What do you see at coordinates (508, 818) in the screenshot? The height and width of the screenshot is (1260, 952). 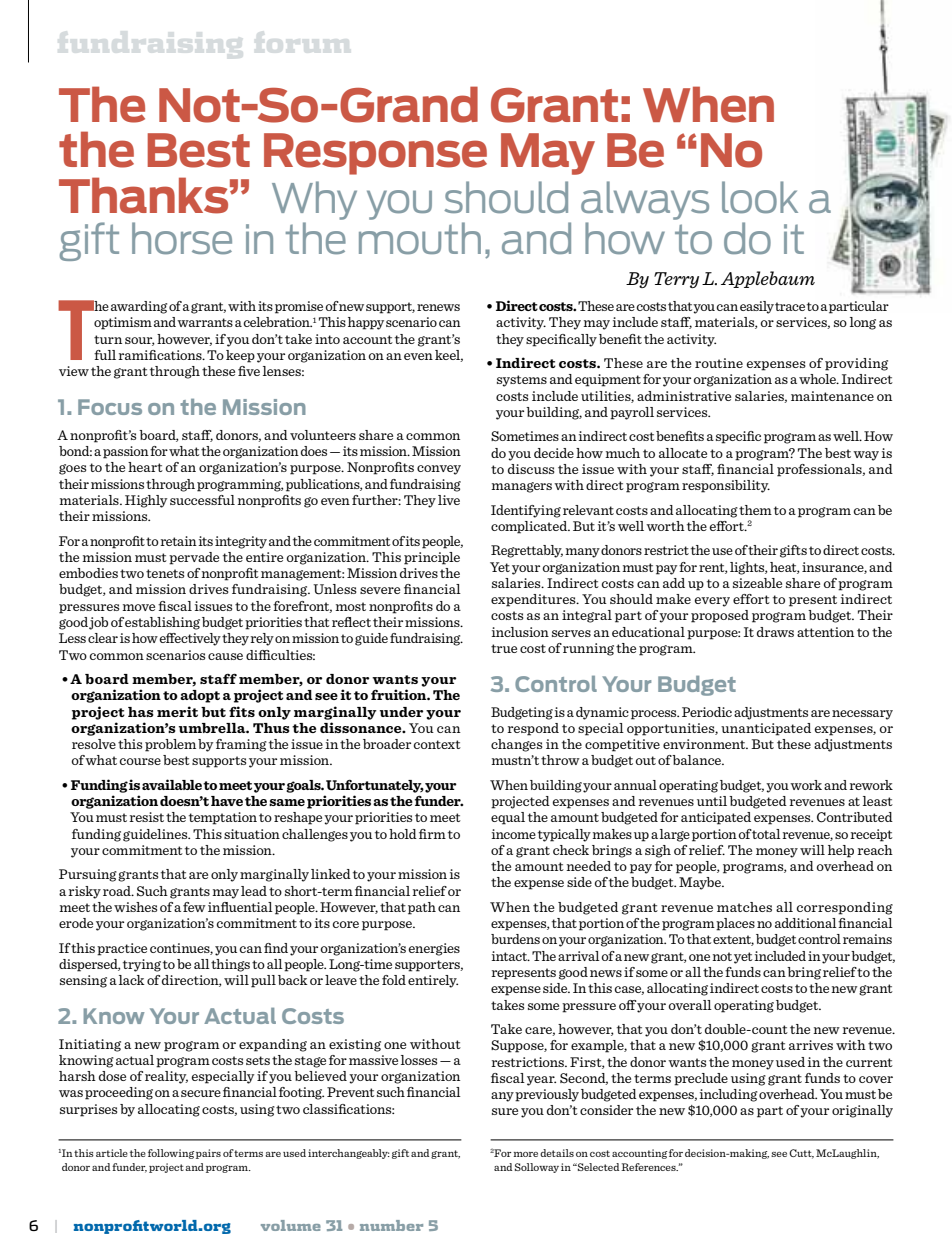 I see `equal` at bounding box center [508, 818].
